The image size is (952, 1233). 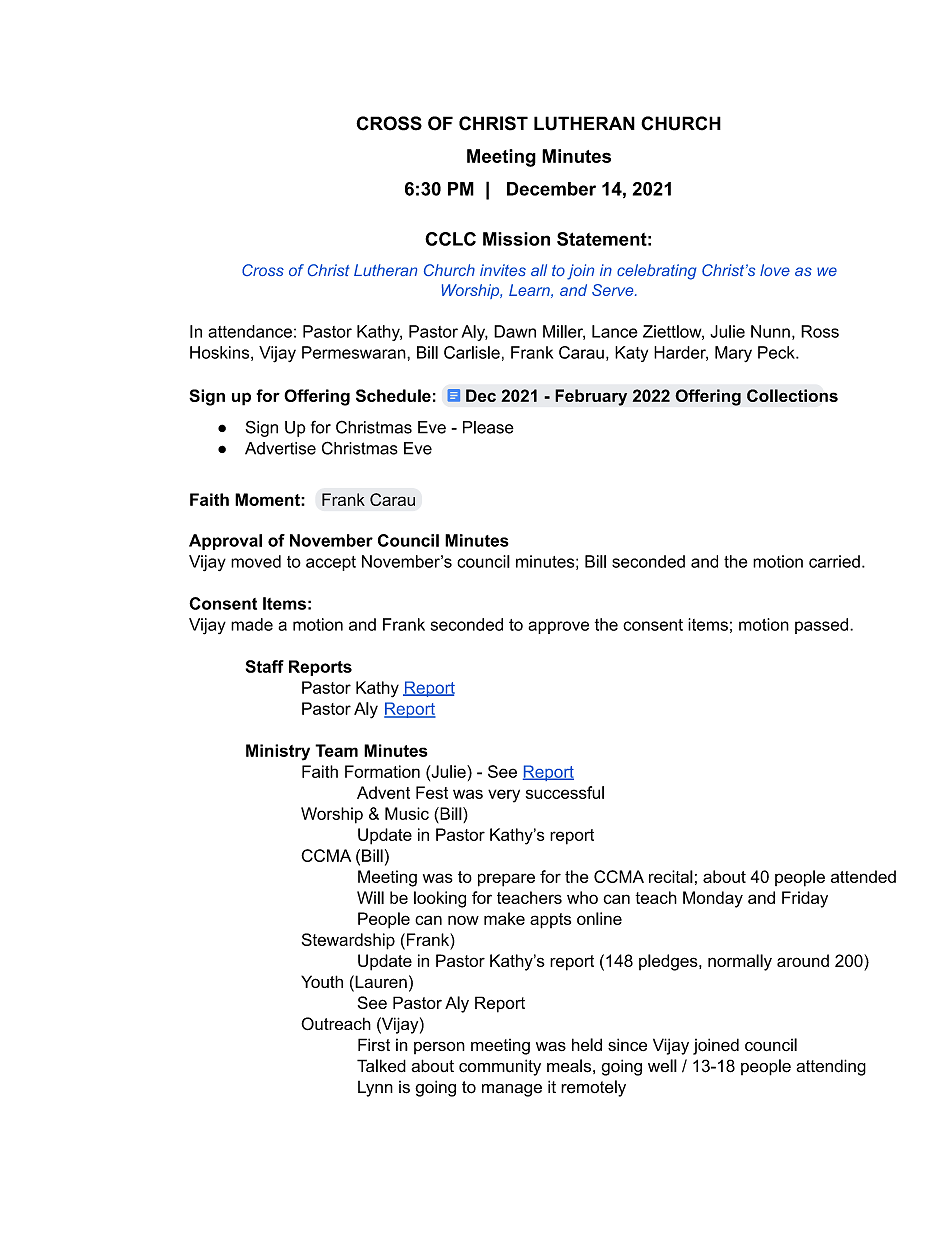 What do you see at coordinates (775, 270) in the screenshot?
I see `love` at bounding box center [775, 270].
